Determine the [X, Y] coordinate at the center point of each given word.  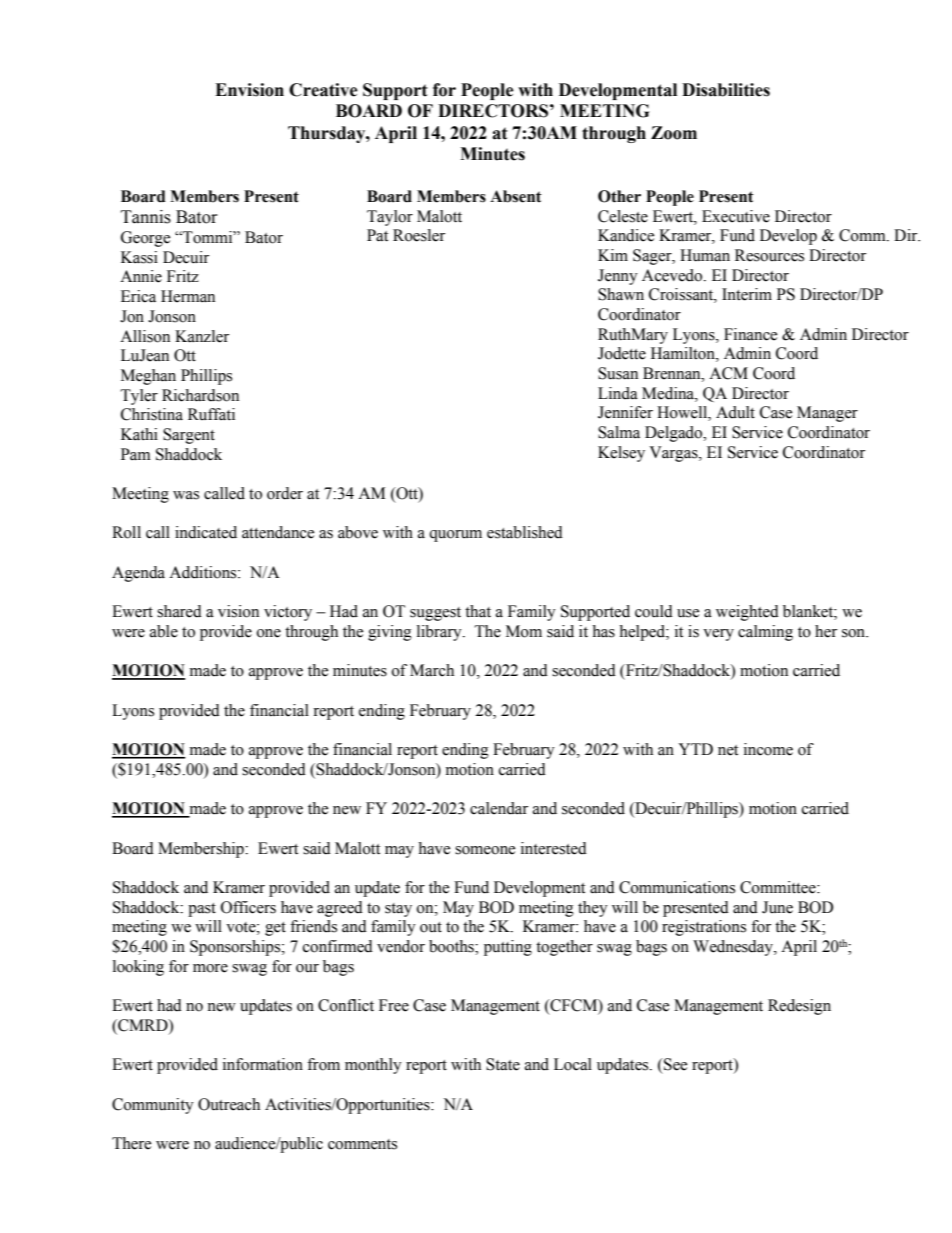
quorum [455, 536]
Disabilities [726, 90]
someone [485, 850]
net [728, 750]
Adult [735, 412]
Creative [323, 90]
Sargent [189, 436]
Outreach [229, 1104]
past [202, 910]
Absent [516, 196]
